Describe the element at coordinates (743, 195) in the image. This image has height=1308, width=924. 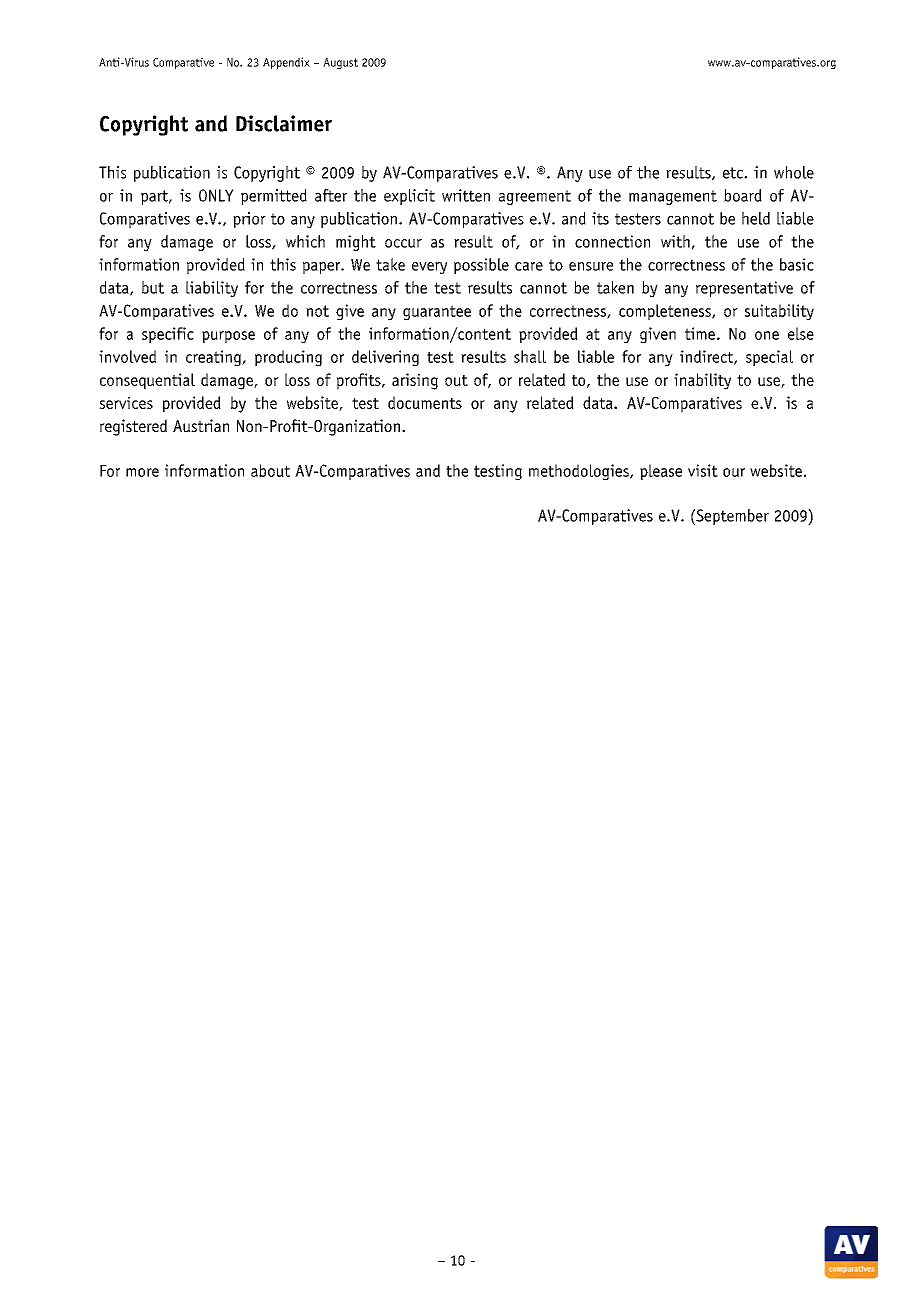
I see `board` at that location.
